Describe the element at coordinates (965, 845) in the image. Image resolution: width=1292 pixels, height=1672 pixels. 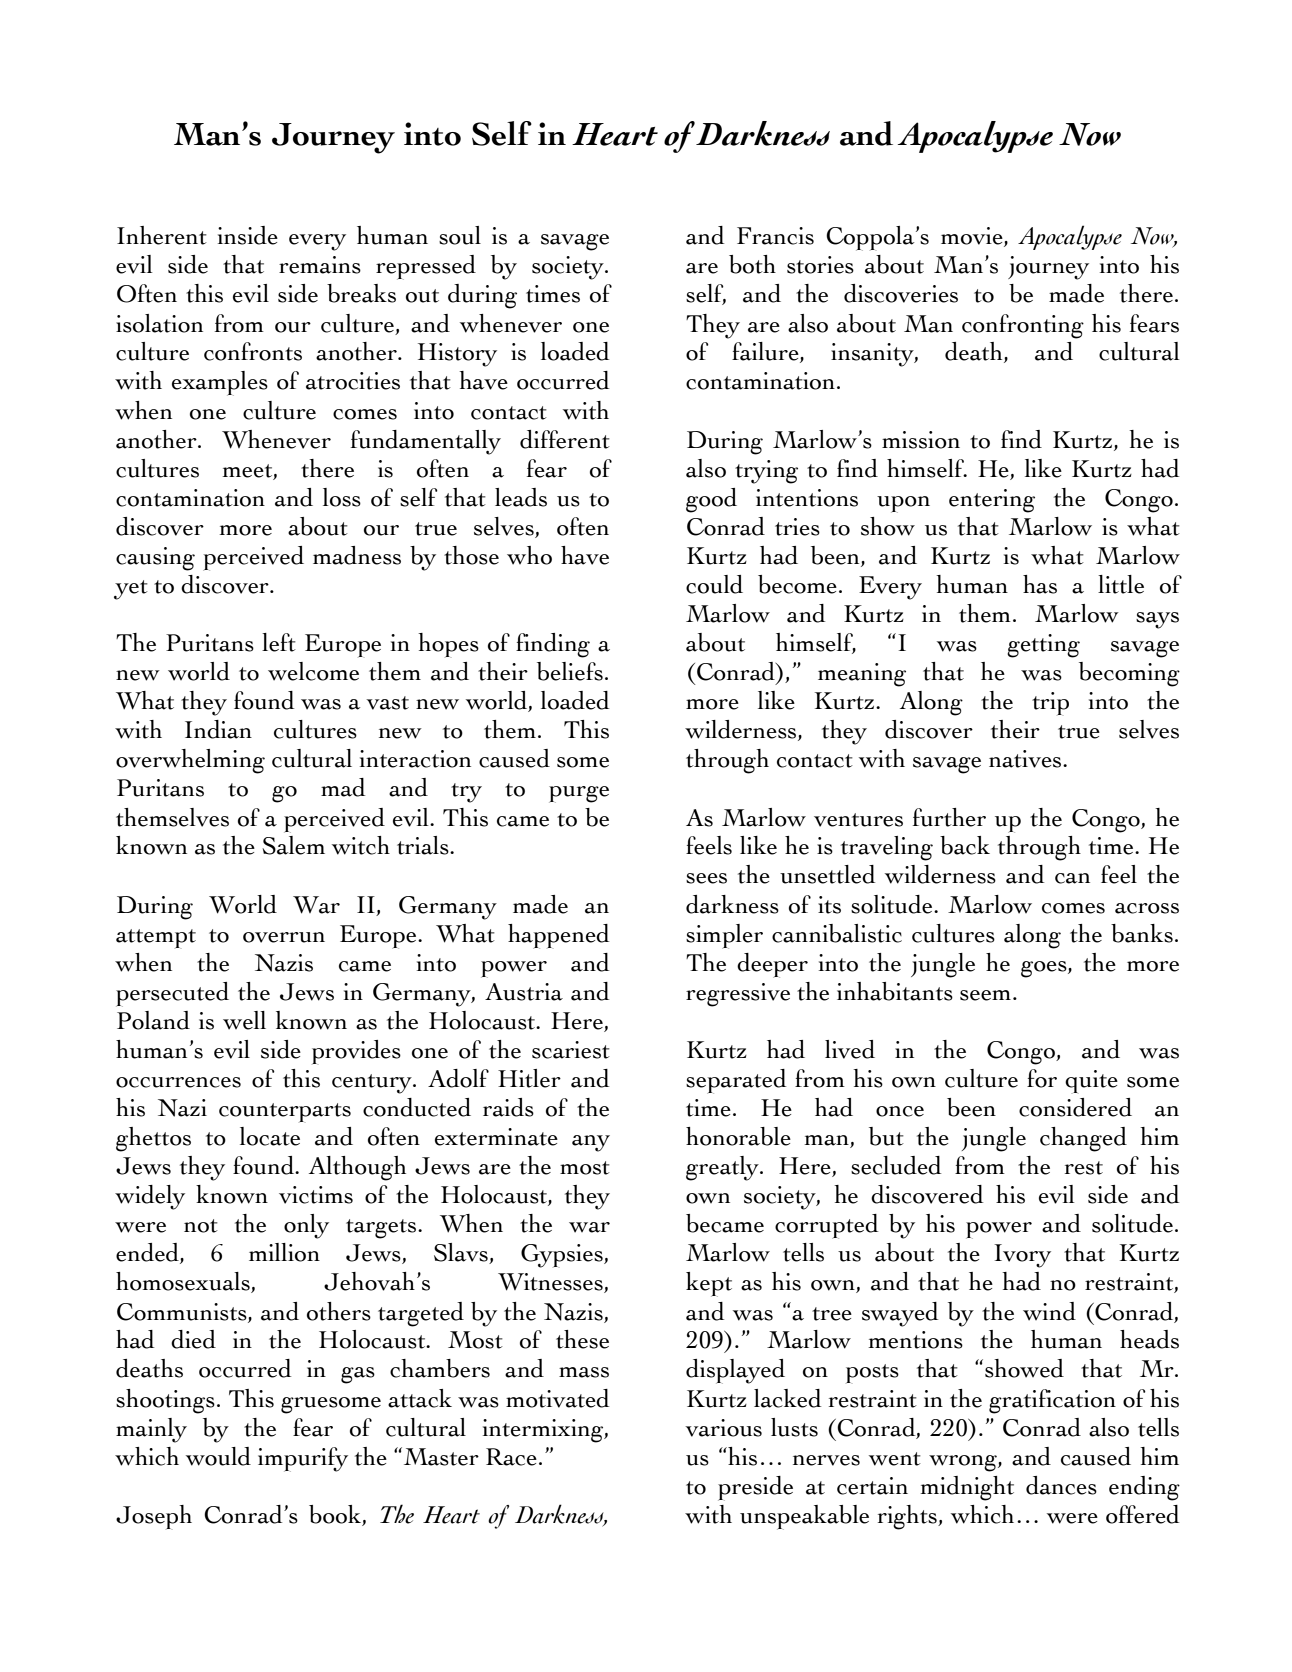
I see `back` at that location.
